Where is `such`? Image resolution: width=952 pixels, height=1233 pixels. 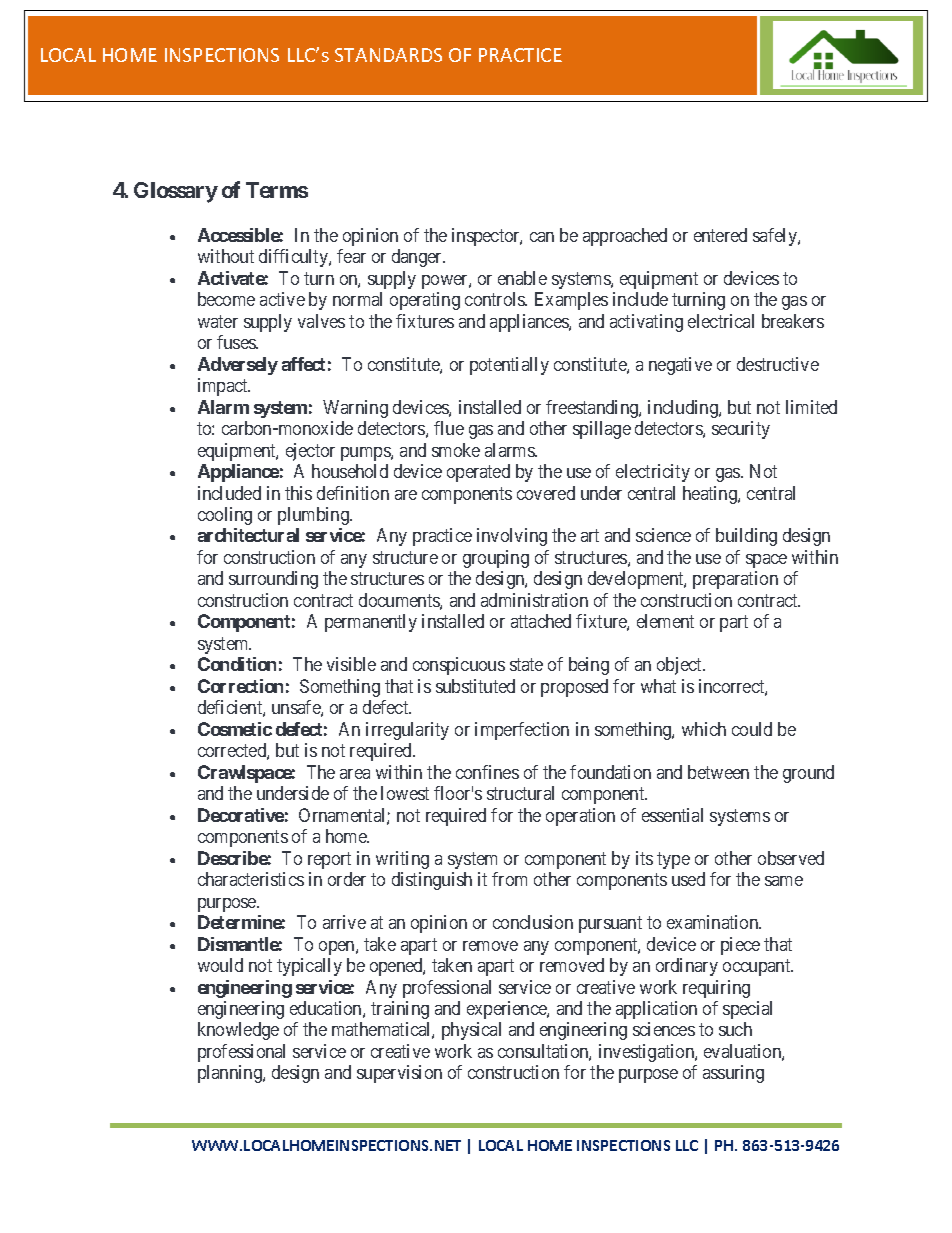 such is located at coordinates (735, 1029).
